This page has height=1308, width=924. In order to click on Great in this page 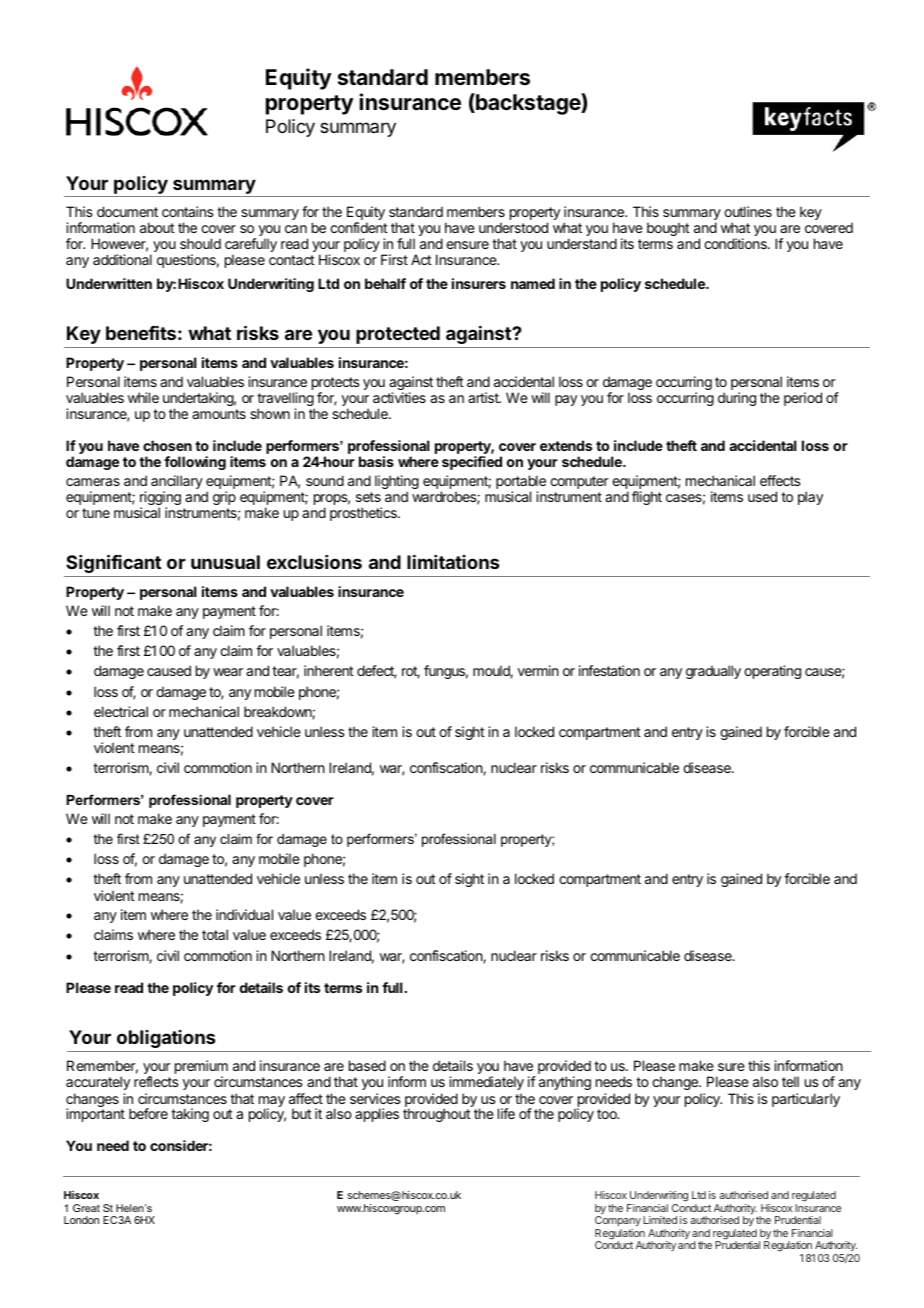, I will do `click(86, 1208)`.
